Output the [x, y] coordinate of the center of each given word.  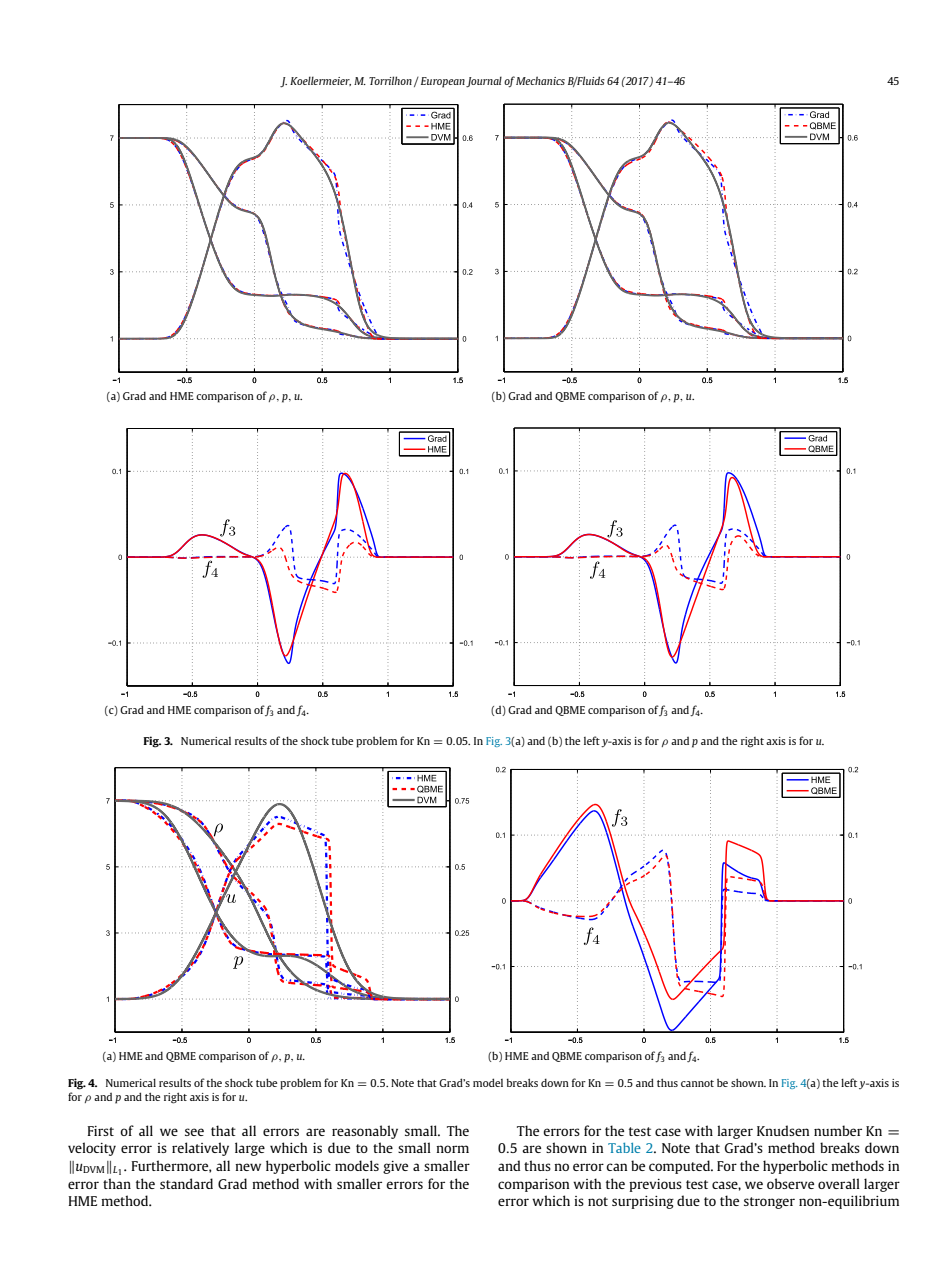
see [194, 1132]
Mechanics [540, 80]
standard [186, 1183]
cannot [697, 1083]
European [443, 82]
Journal [484, 82]
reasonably [365, 1132]
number [838, 1130]
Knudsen [783, 1130]
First [101, 1131]
